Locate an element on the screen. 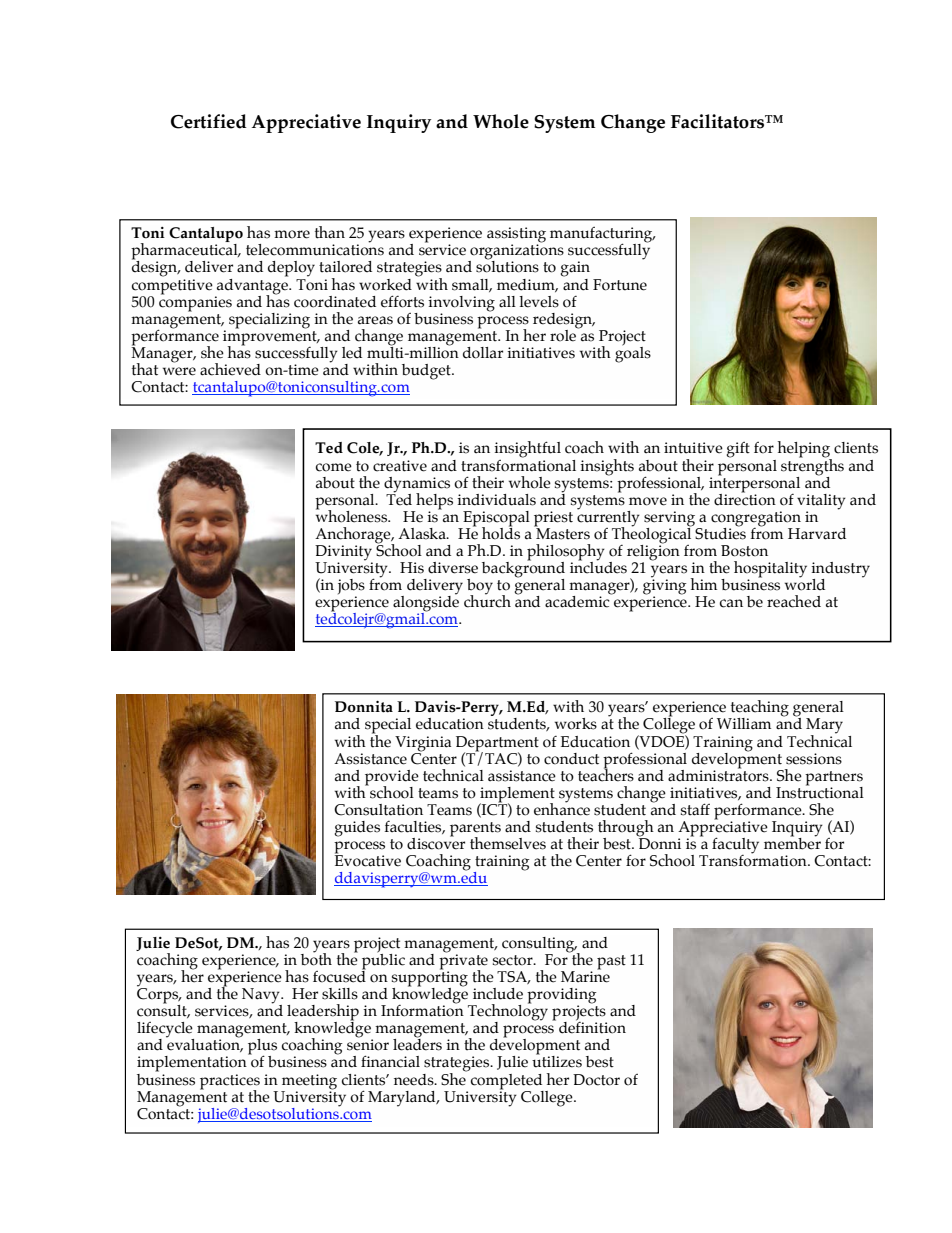  Certified is located at coordinates (209, 121).
